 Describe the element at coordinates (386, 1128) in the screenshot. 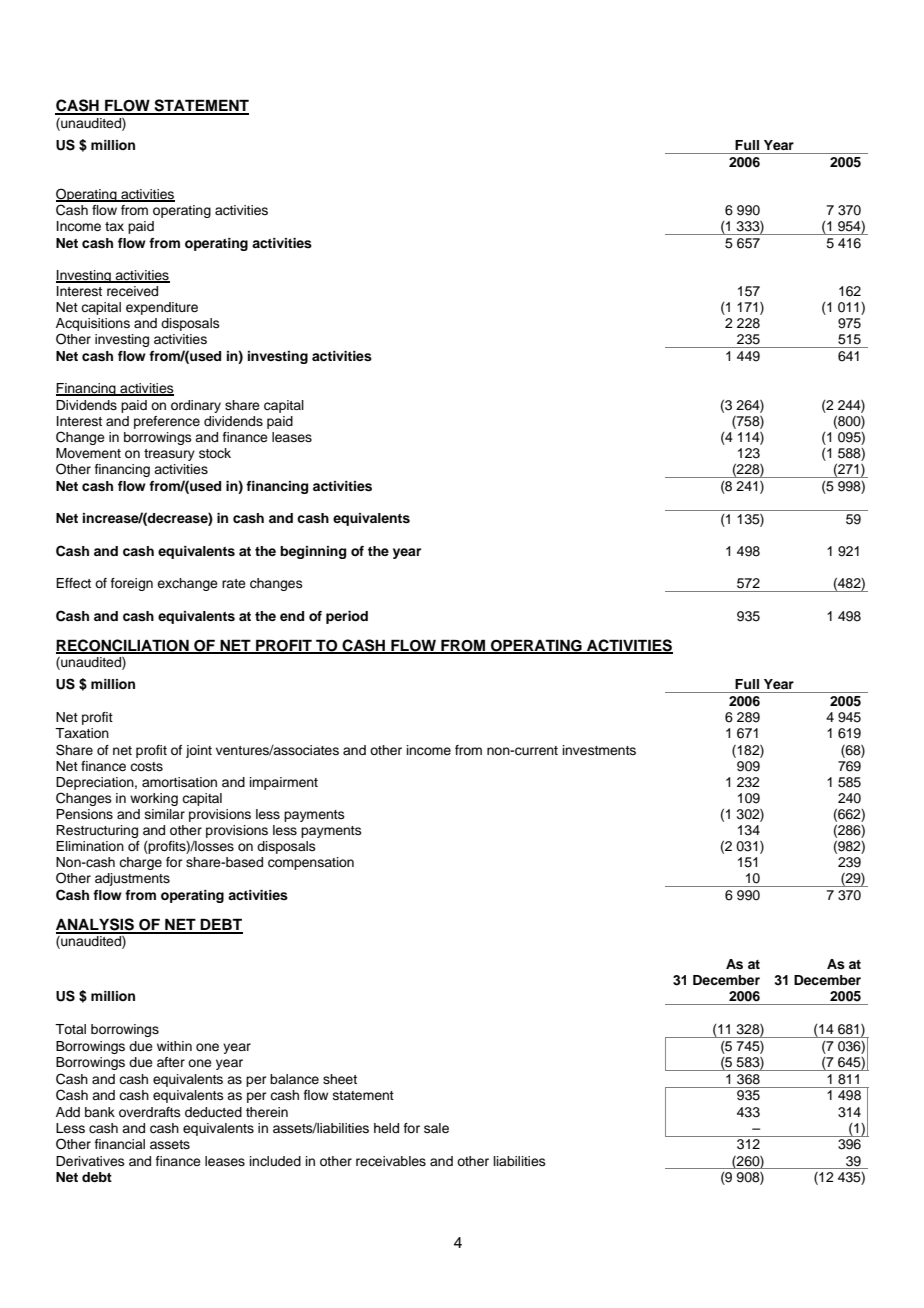

I see `held` at that location.
